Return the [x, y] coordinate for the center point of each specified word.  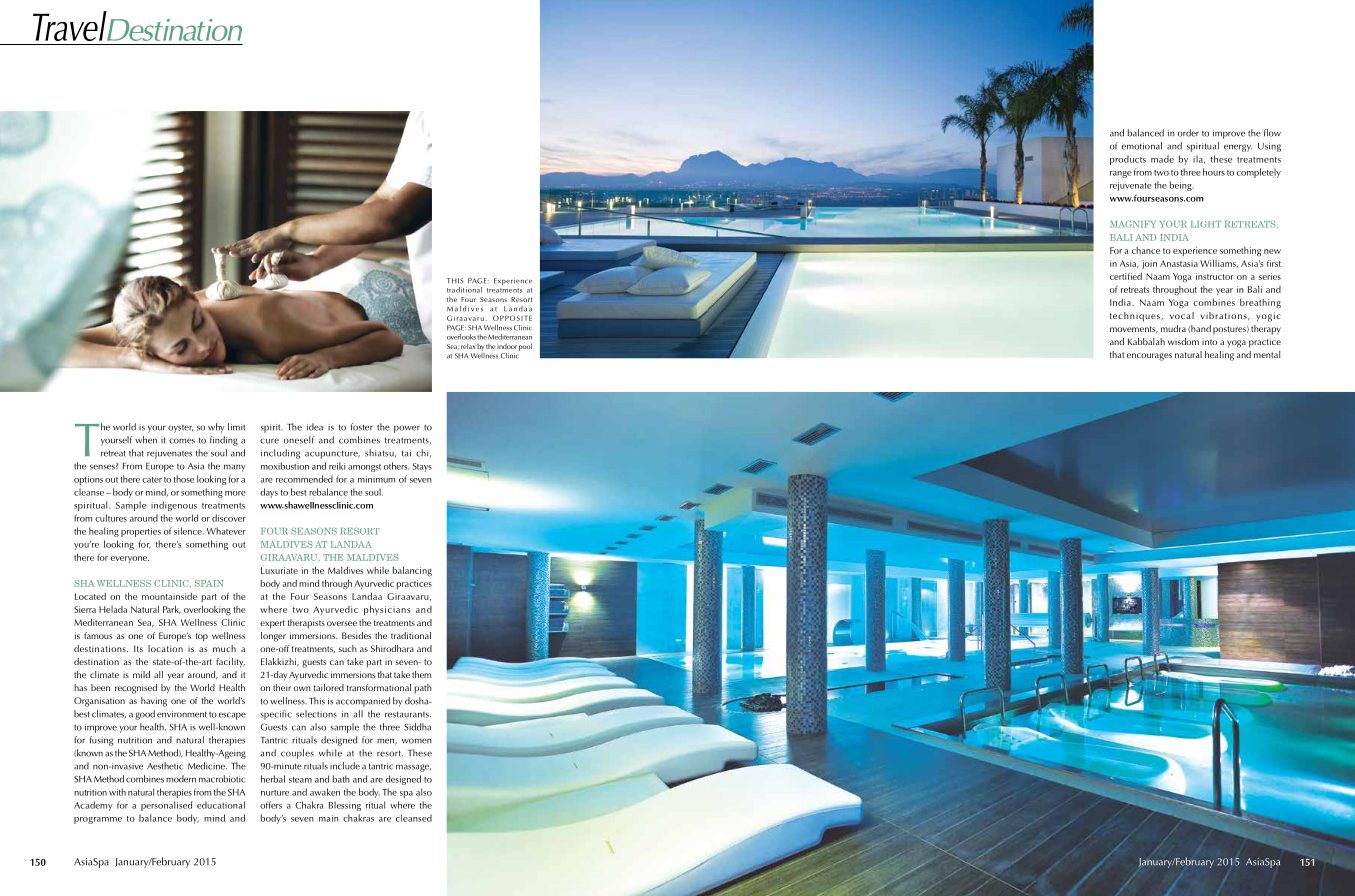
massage [413, 768]
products [1128, 160]
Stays [422, 467]
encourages [1149, 357]
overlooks [461, 337]
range [1121, 174]
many [234, 468]
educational [221, 805]
